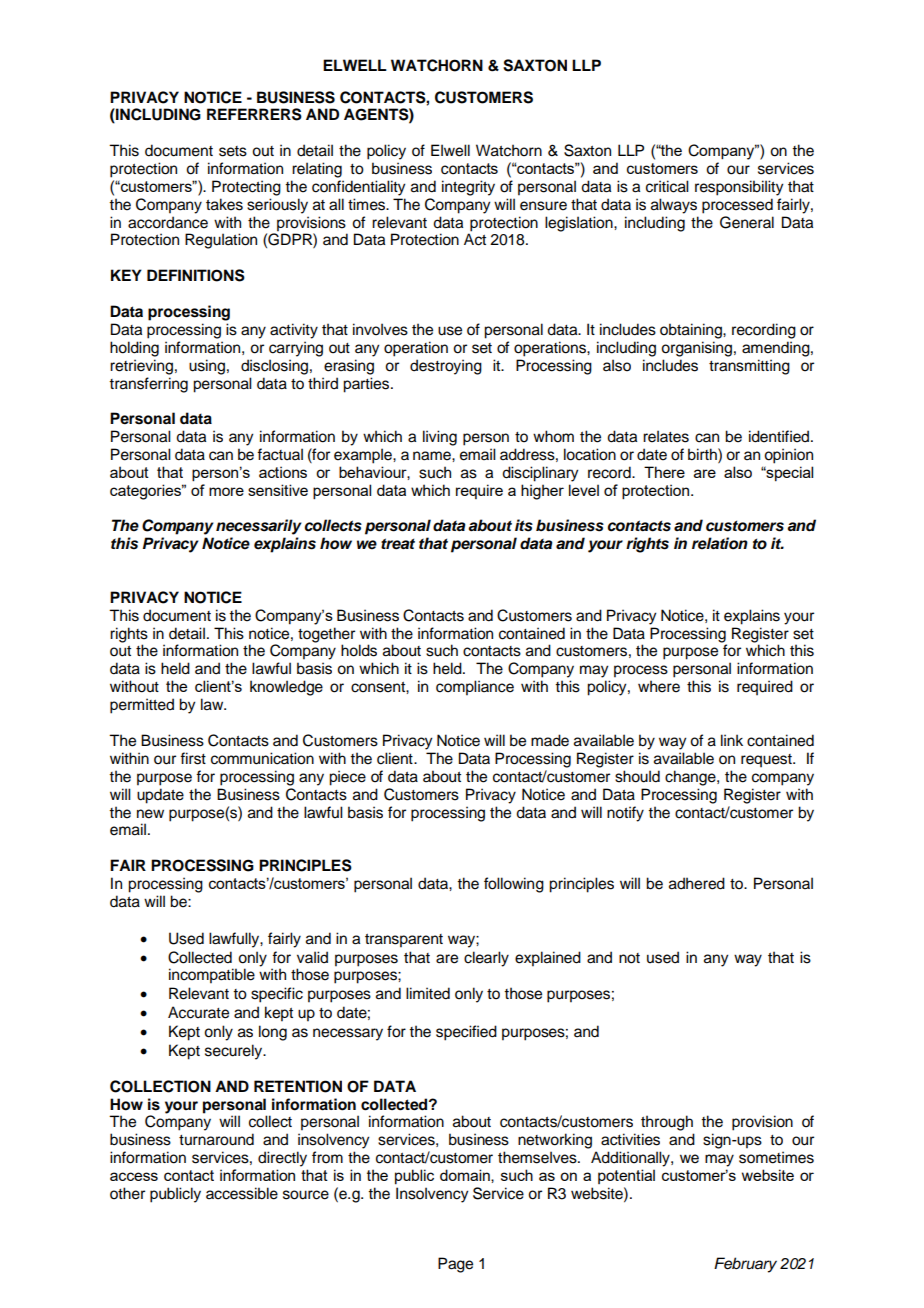  Describe the element at coordinates (486, 959) in the screenshot. I see `clearly` at that location.
